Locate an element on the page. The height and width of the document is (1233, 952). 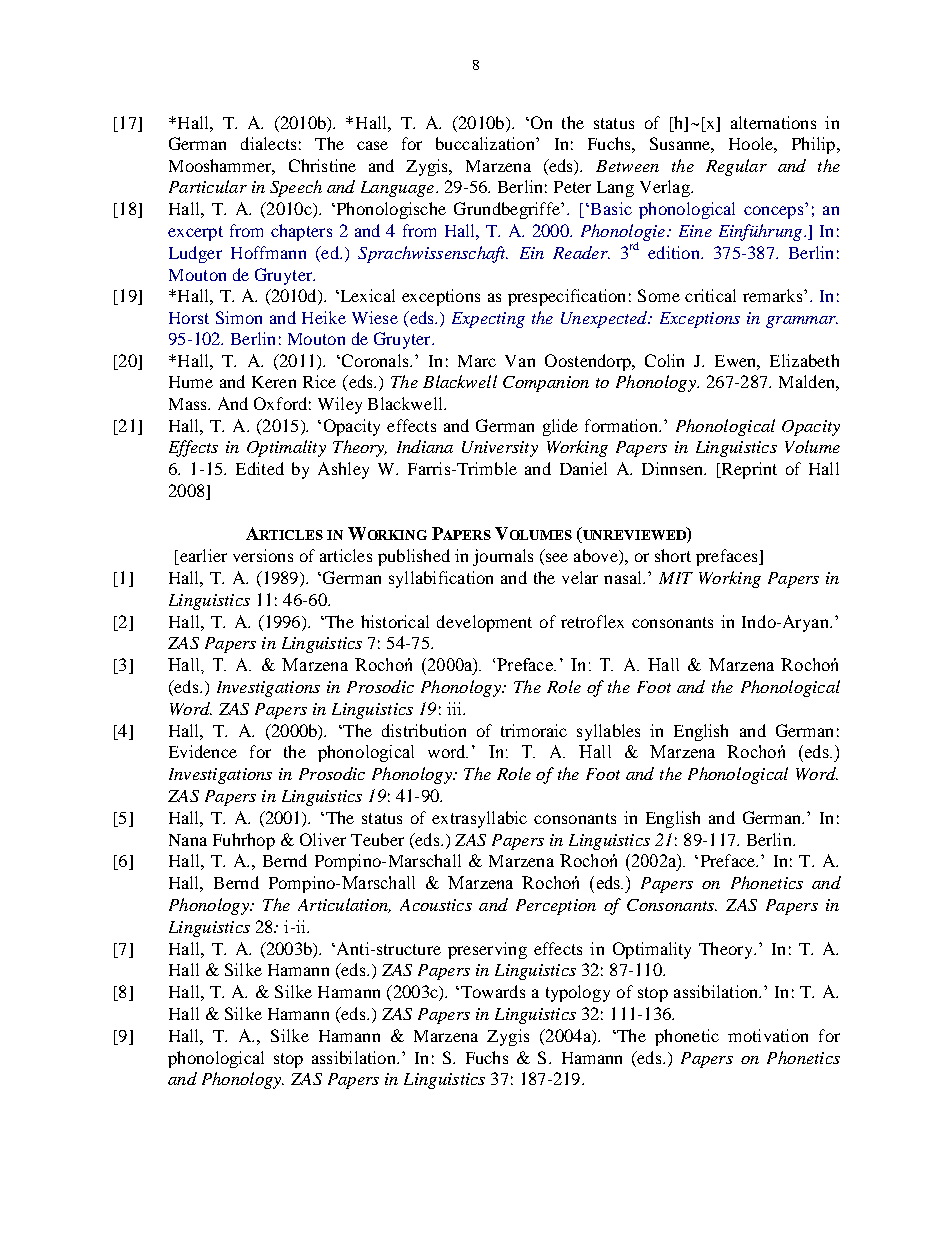
Regular is located at coordinates (736, 167).
